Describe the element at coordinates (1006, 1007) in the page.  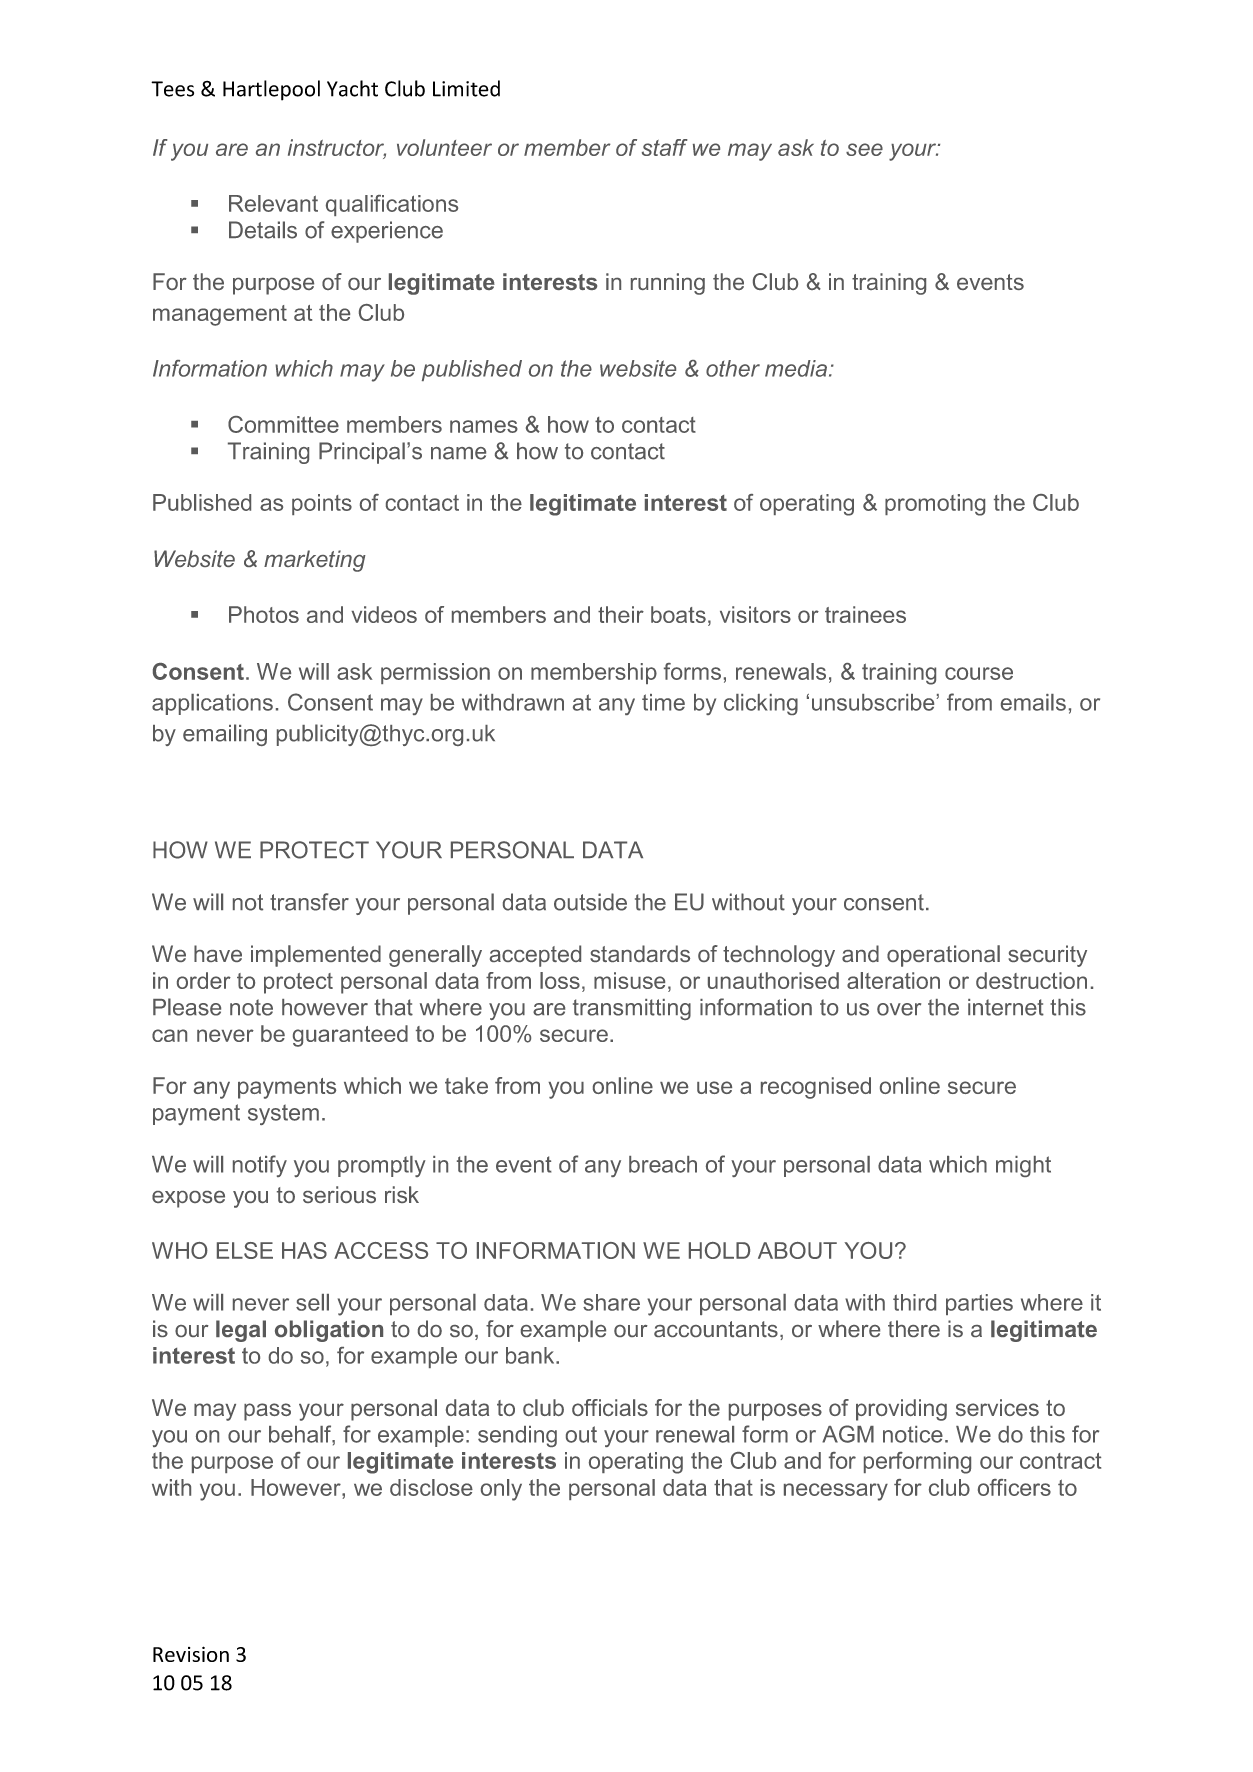
I see `internet` at that location.
